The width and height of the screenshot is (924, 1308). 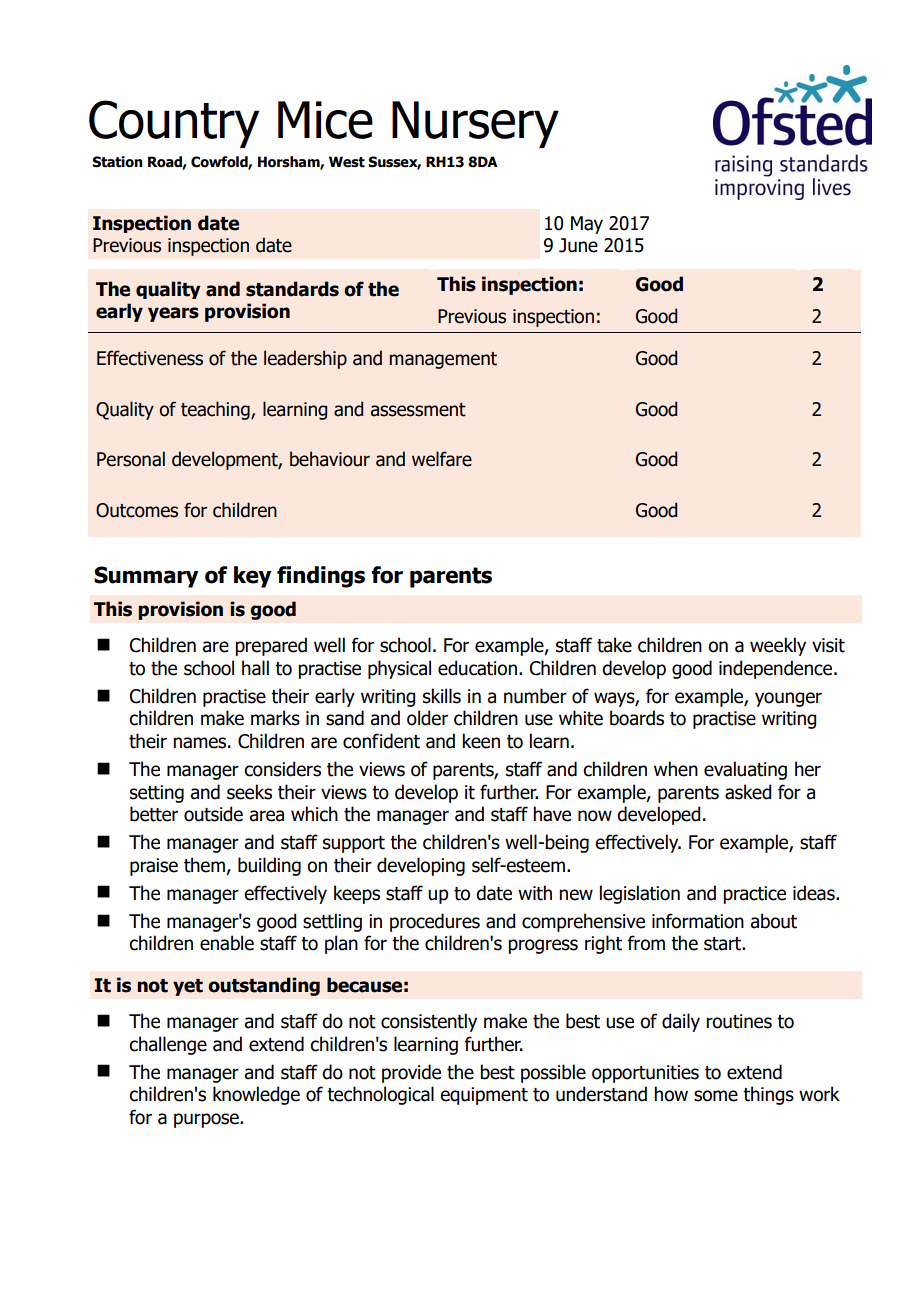 What do you see at coordinates (443, 360) in the screenshot?
I see `management` at bounding box center [443, 360].
